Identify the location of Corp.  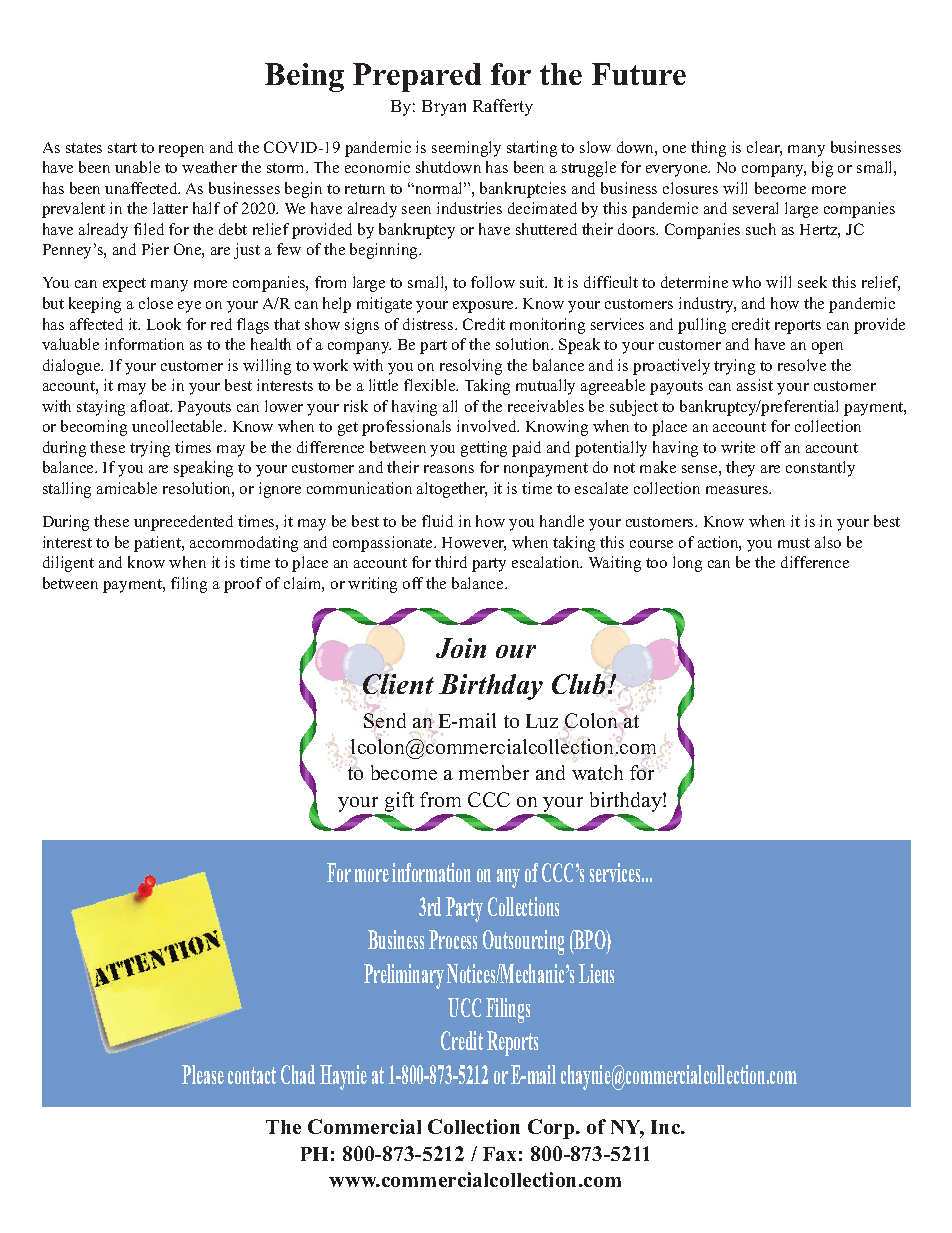
(552, 1129).
